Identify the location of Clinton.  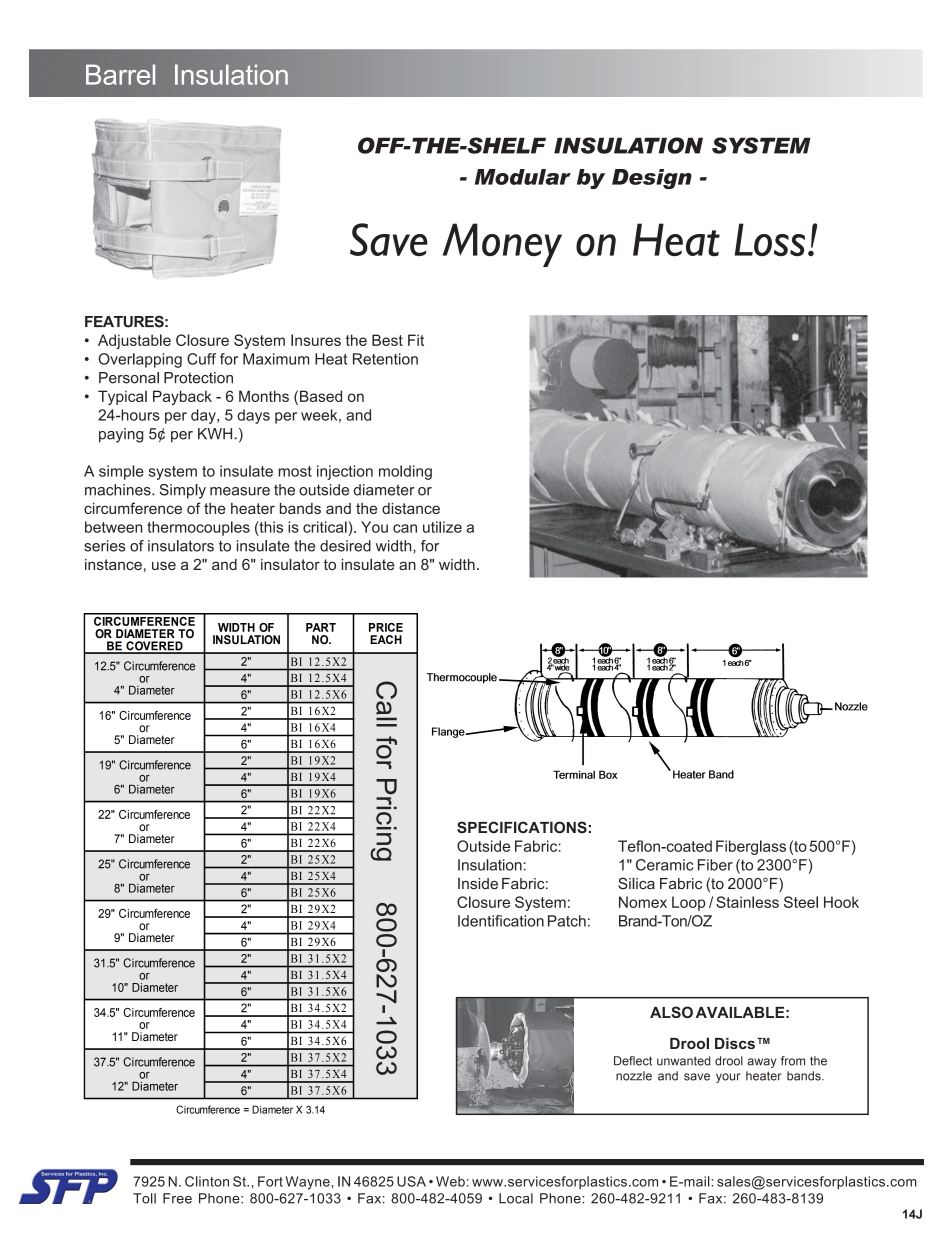
(207, 1181).
